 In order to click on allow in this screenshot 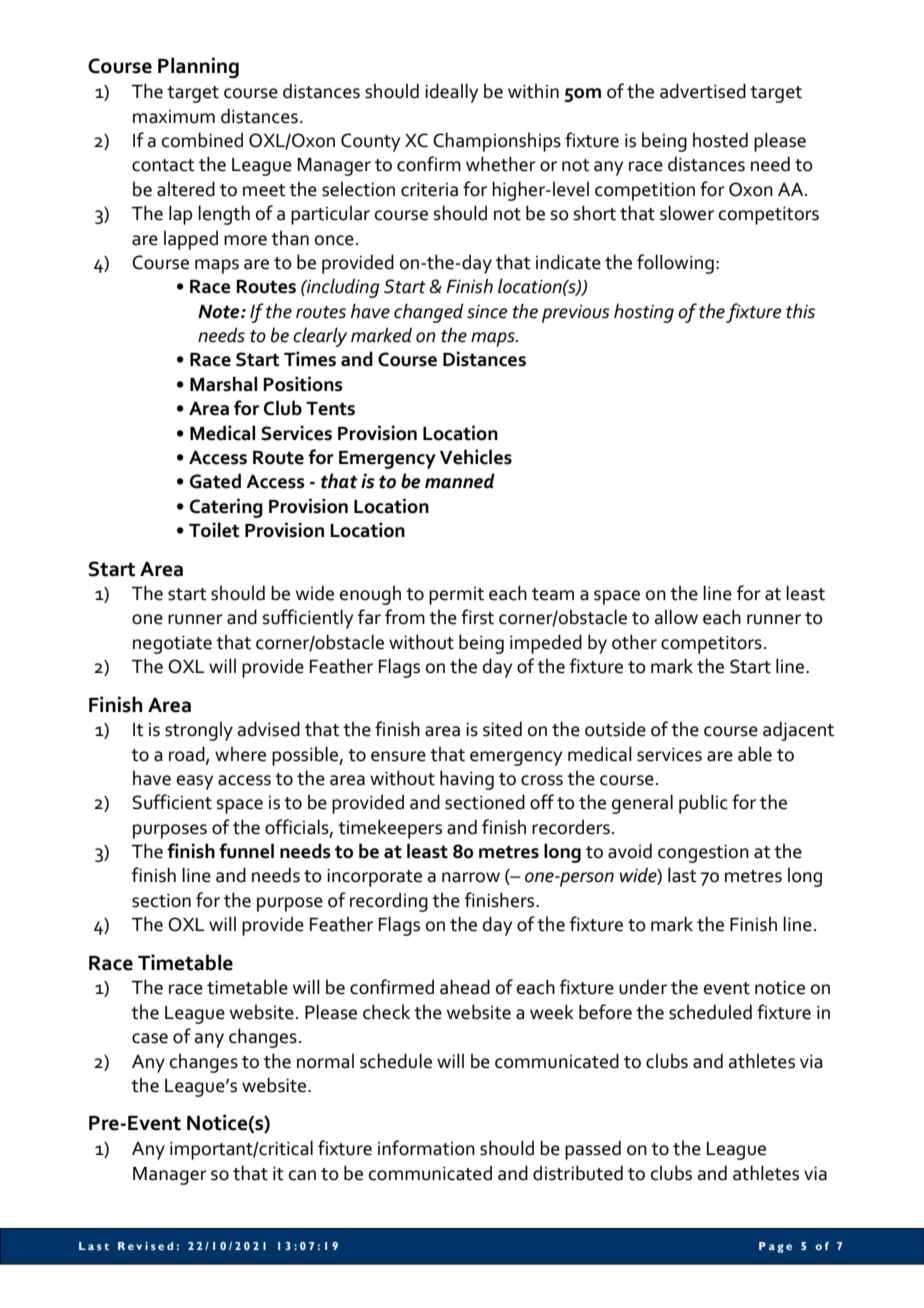, I will do `click(676, 617)`.
